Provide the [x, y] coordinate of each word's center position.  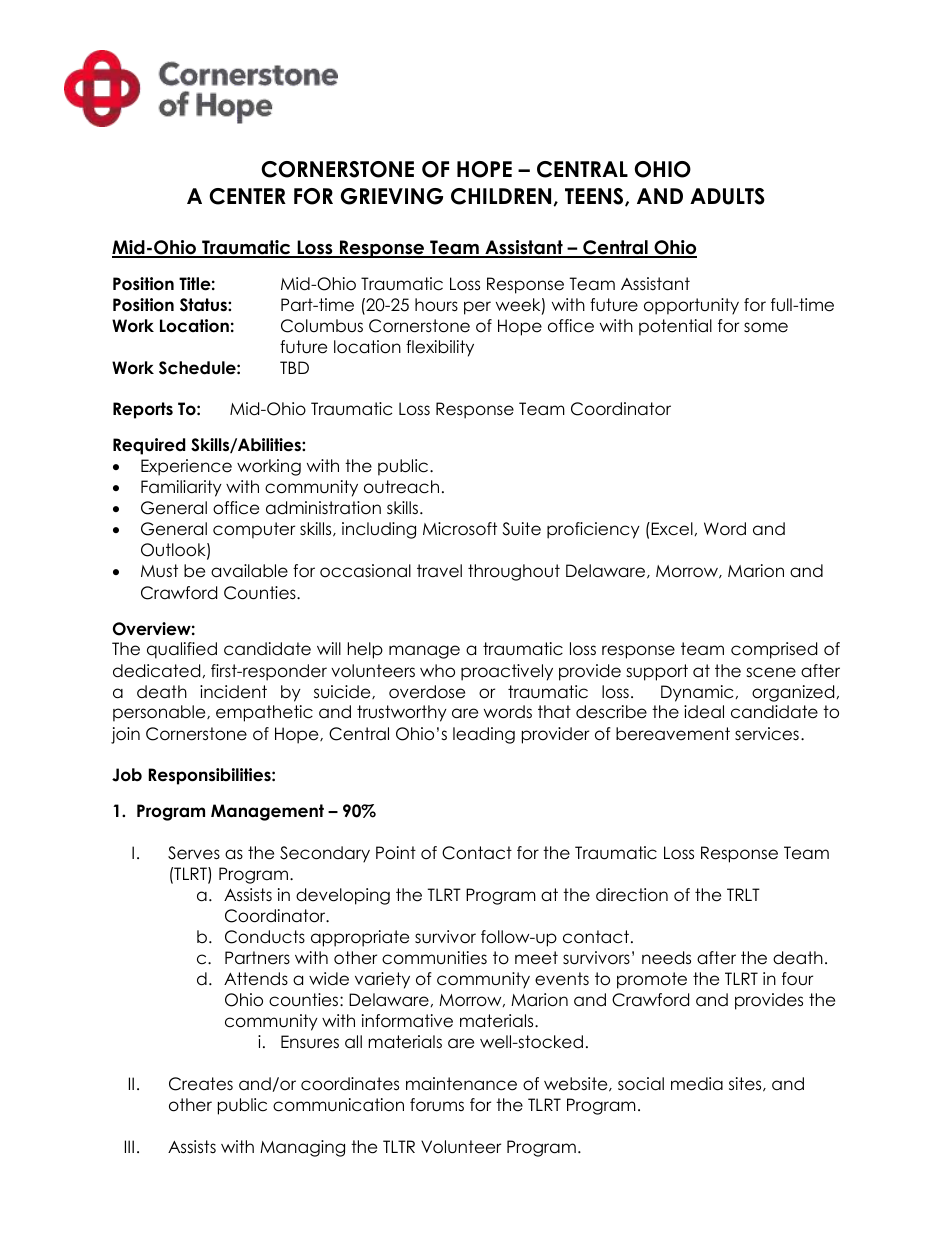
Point [396, 853]
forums [437, 1105]
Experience [186, 467]
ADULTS [727, 196]
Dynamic [697, 693]
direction [632, 895]
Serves [194, 853]
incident [233, 692]
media [697, 1084]
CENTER [247, 196]
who [437, 671]
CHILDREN [502, 197]
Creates [201, 1084]
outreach [401, 487]
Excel [671, 529]
